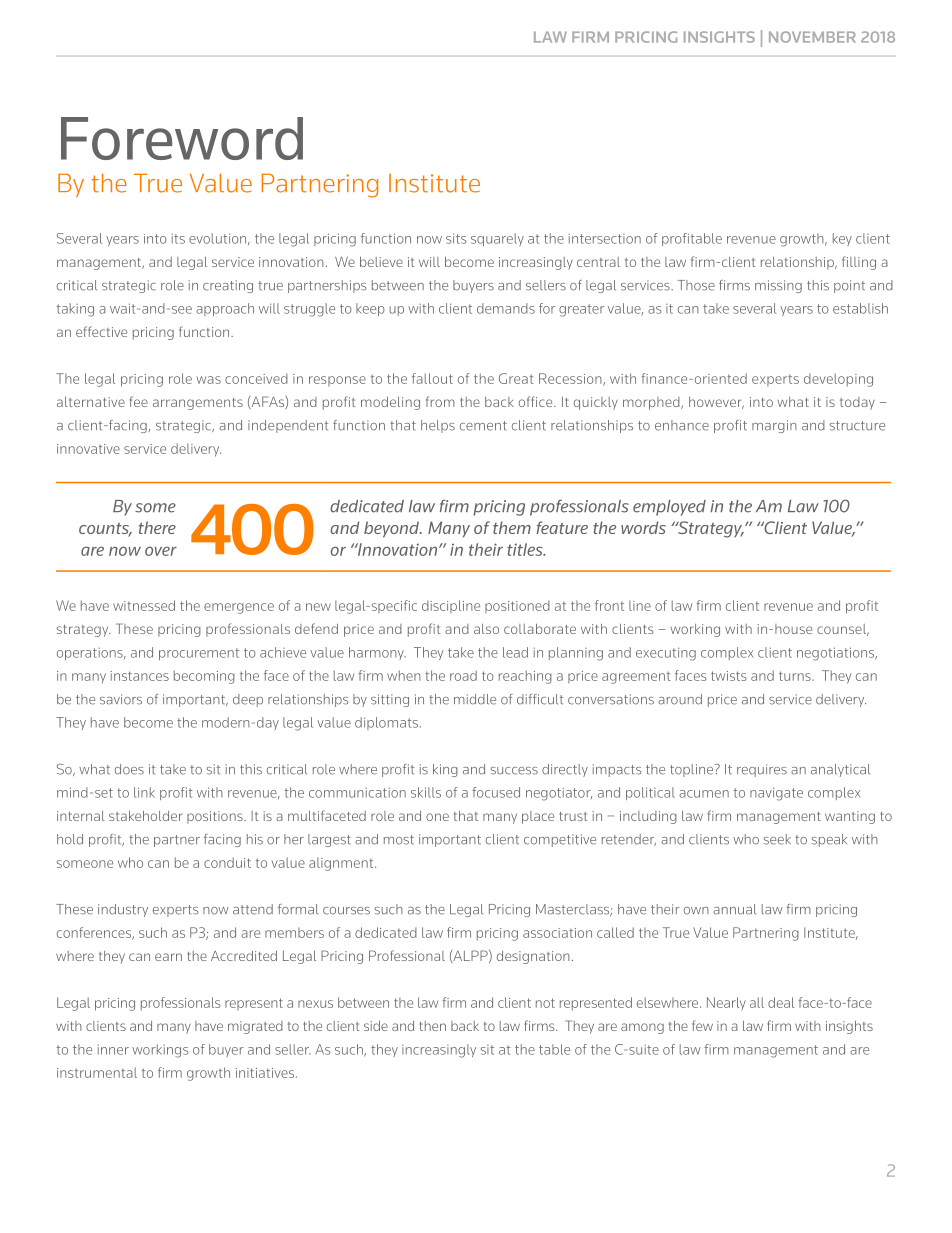 This page has height=1233, width=952. Describe the element at coordinates (812, 37) in the page. I see `NOVEMBER` at that location.
